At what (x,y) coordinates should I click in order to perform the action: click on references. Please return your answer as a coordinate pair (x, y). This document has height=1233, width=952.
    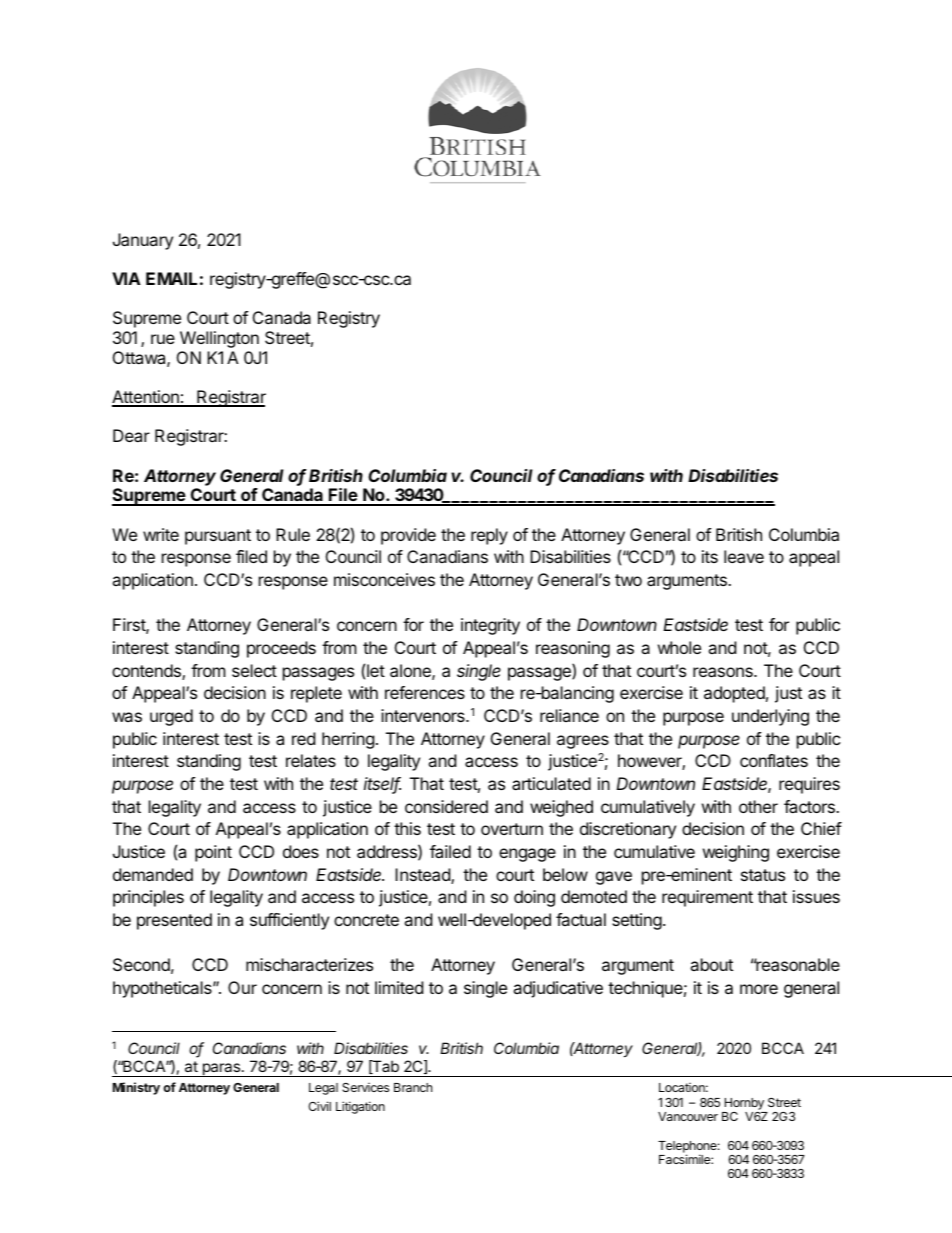
    Looking at the image, I should click on (425, 692).
